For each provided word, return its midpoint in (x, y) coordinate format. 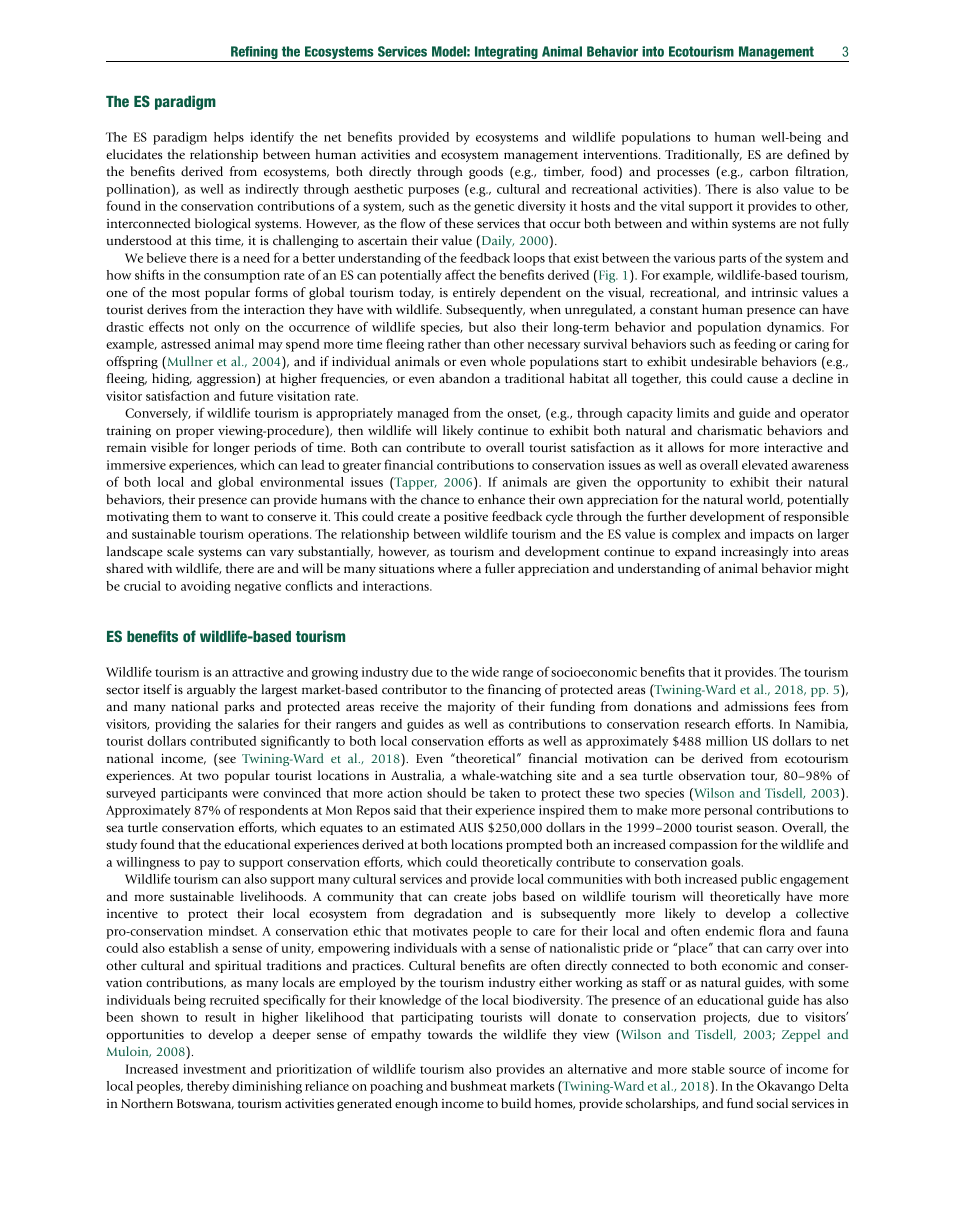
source (747, 1070)
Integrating (506, 54)
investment (214, 1069)
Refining (254, 54)
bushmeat (479, 1086)
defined (808, 154)
